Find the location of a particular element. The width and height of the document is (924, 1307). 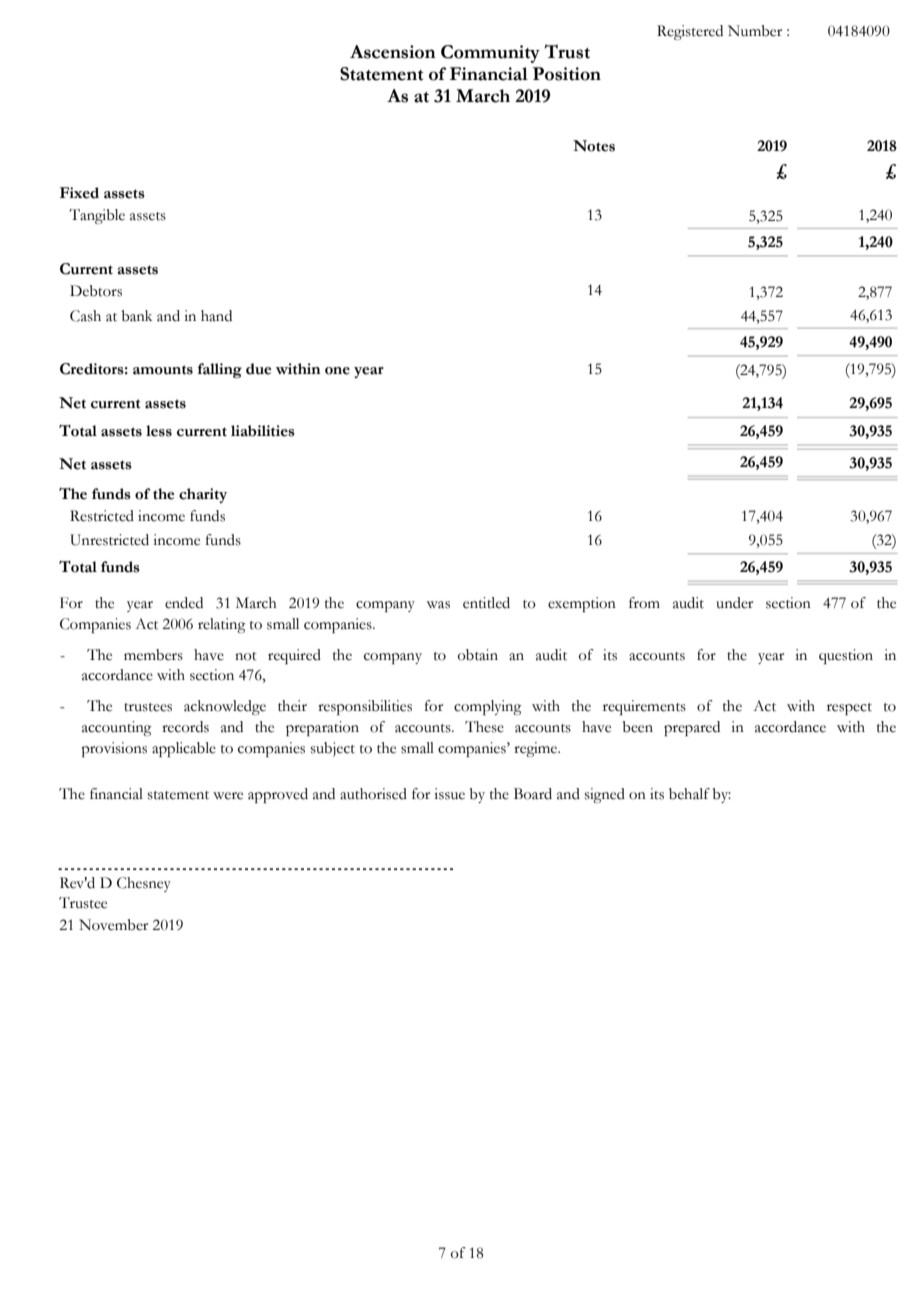

issue is located at coordinates (449, 794).
